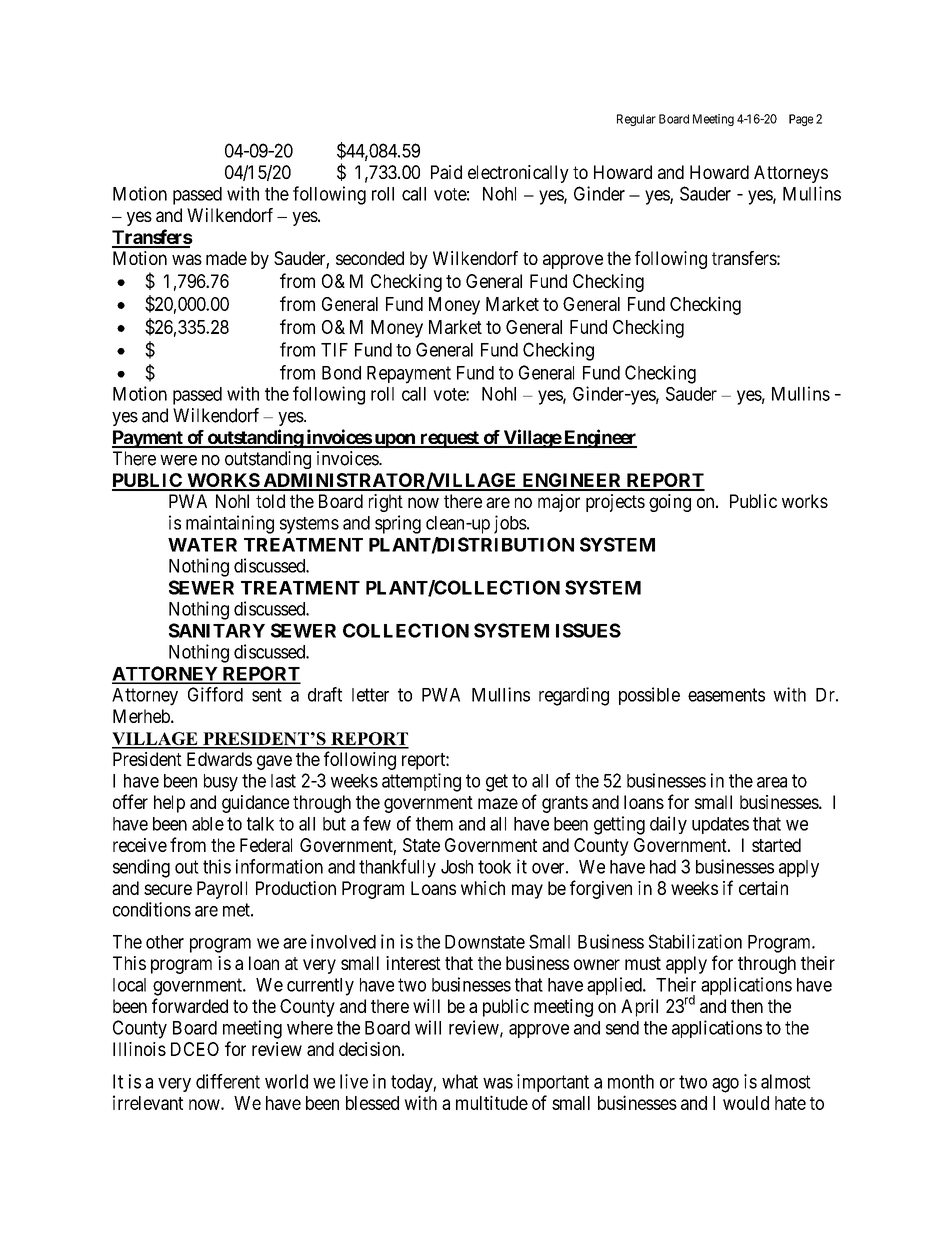  Describe the element at coordinates (228, 1081) in the screenshot. I see `different` at that location.
